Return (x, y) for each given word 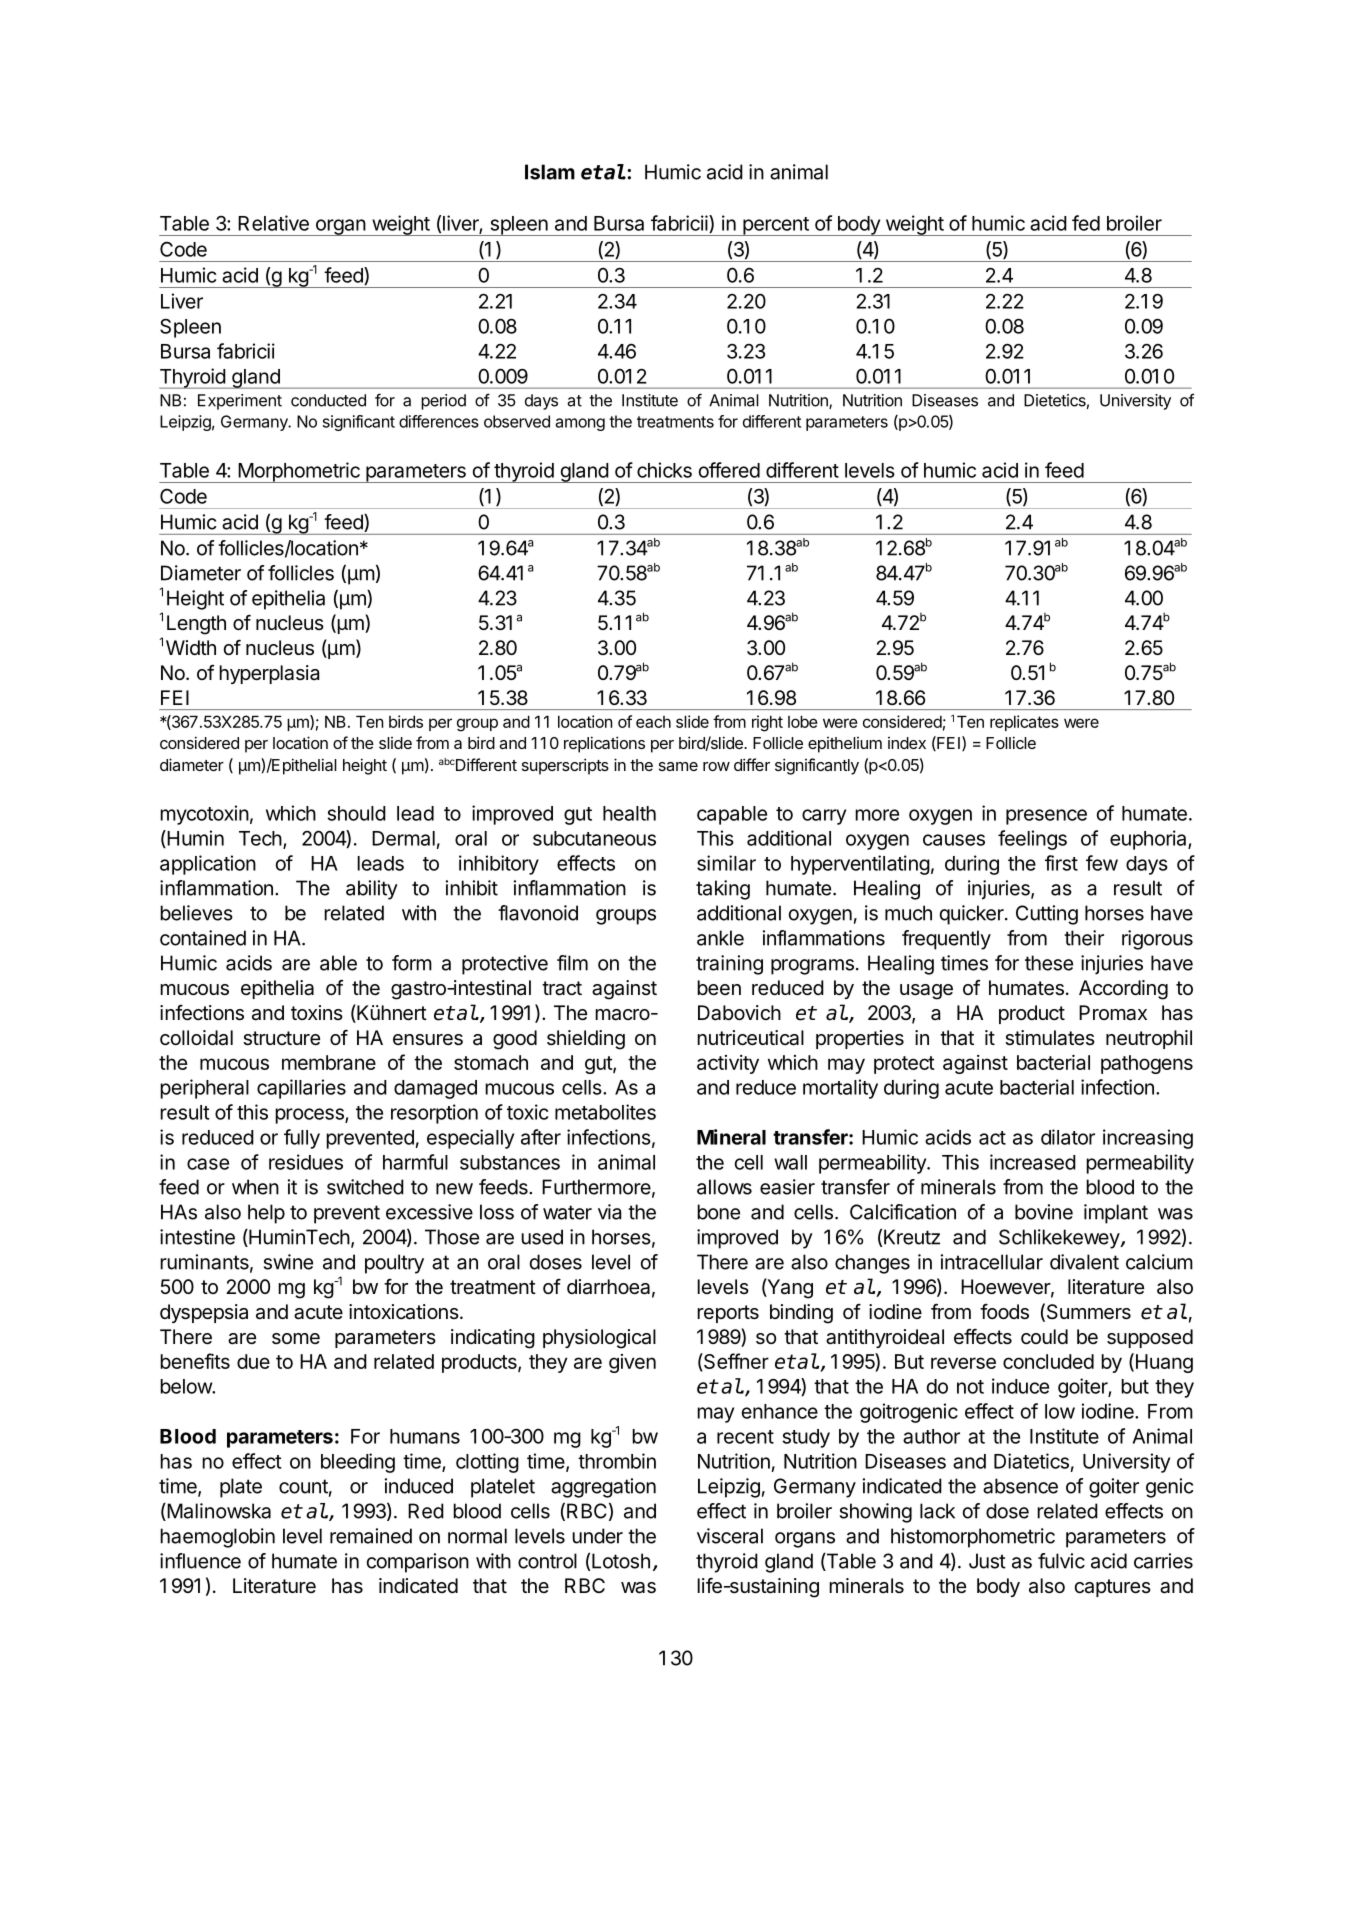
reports (728, 1314)
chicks (664, 470)
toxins (317, 1012)
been (719, 987)
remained (371, 1536)
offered (729, 470)
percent (776, 226)
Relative (273, 223)
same (678, 766)
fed (1086, 223)
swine (288, 1262)
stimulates (1050, 1038)
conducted (328, 400)
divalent (1084, 1262)
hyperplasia (269, 674)
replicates (1024, 723)
